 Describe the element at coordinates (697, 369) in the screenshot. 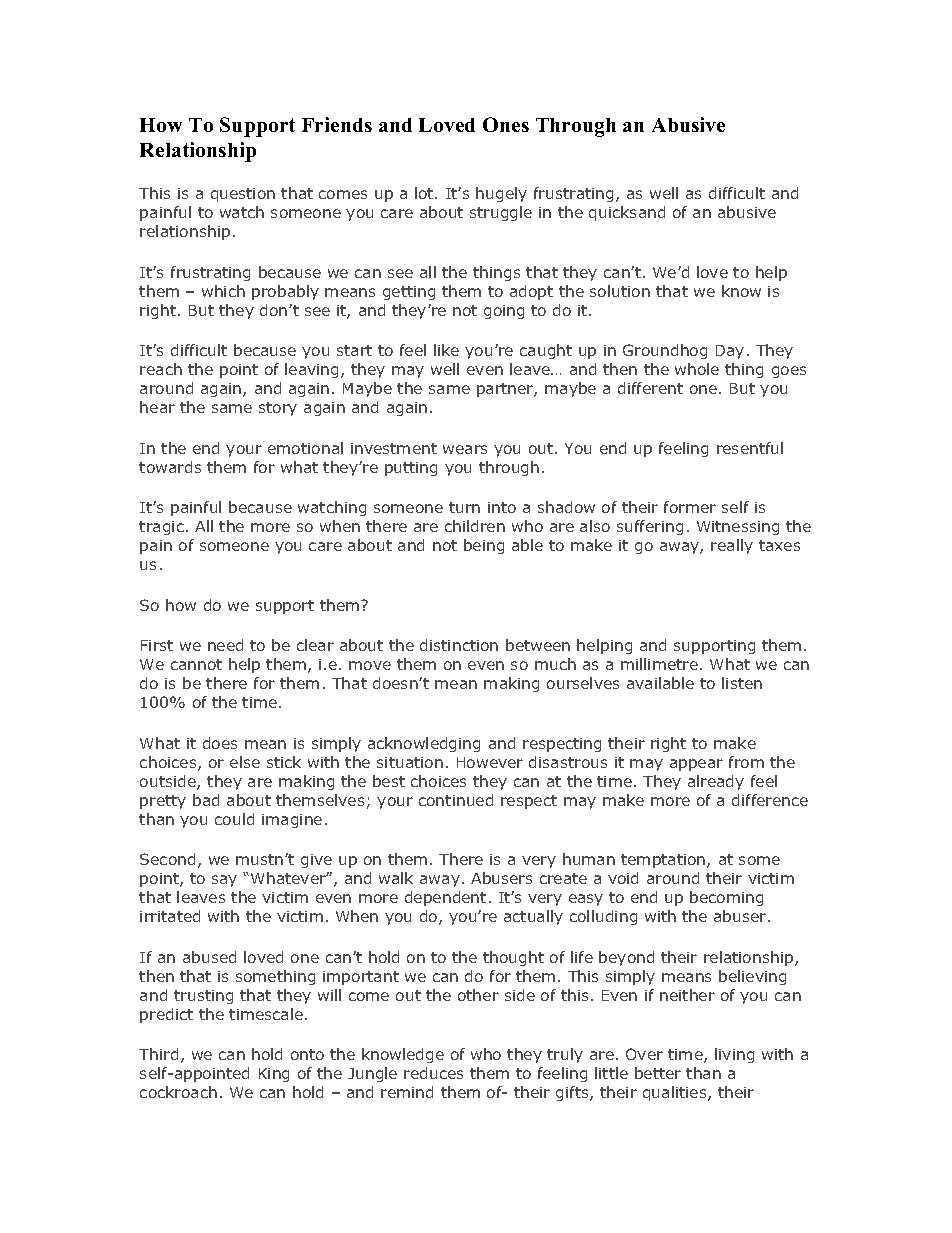

I see `whole` at that location.
